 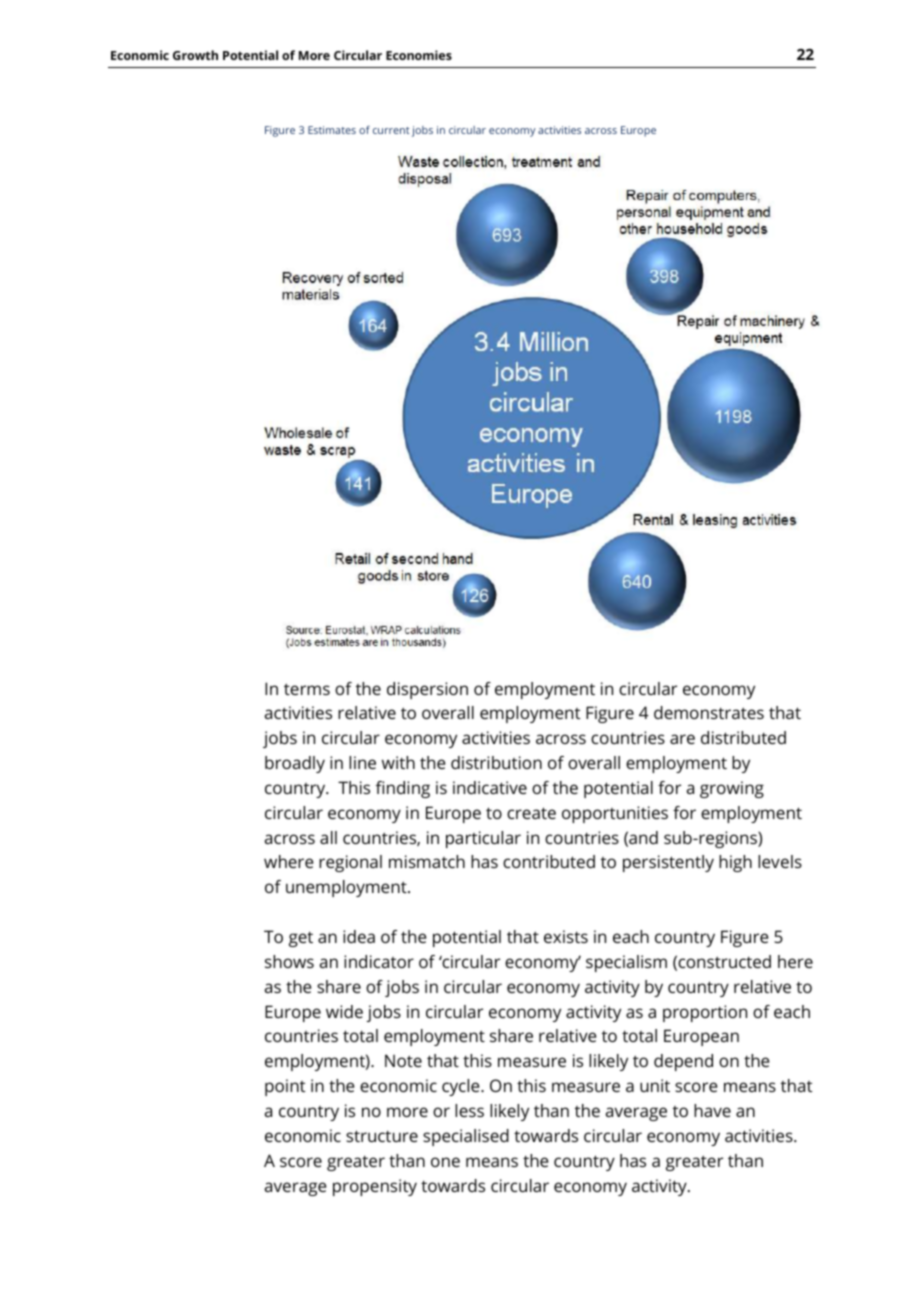 I want to click on demonstrates, so click(x=709, y=712).
